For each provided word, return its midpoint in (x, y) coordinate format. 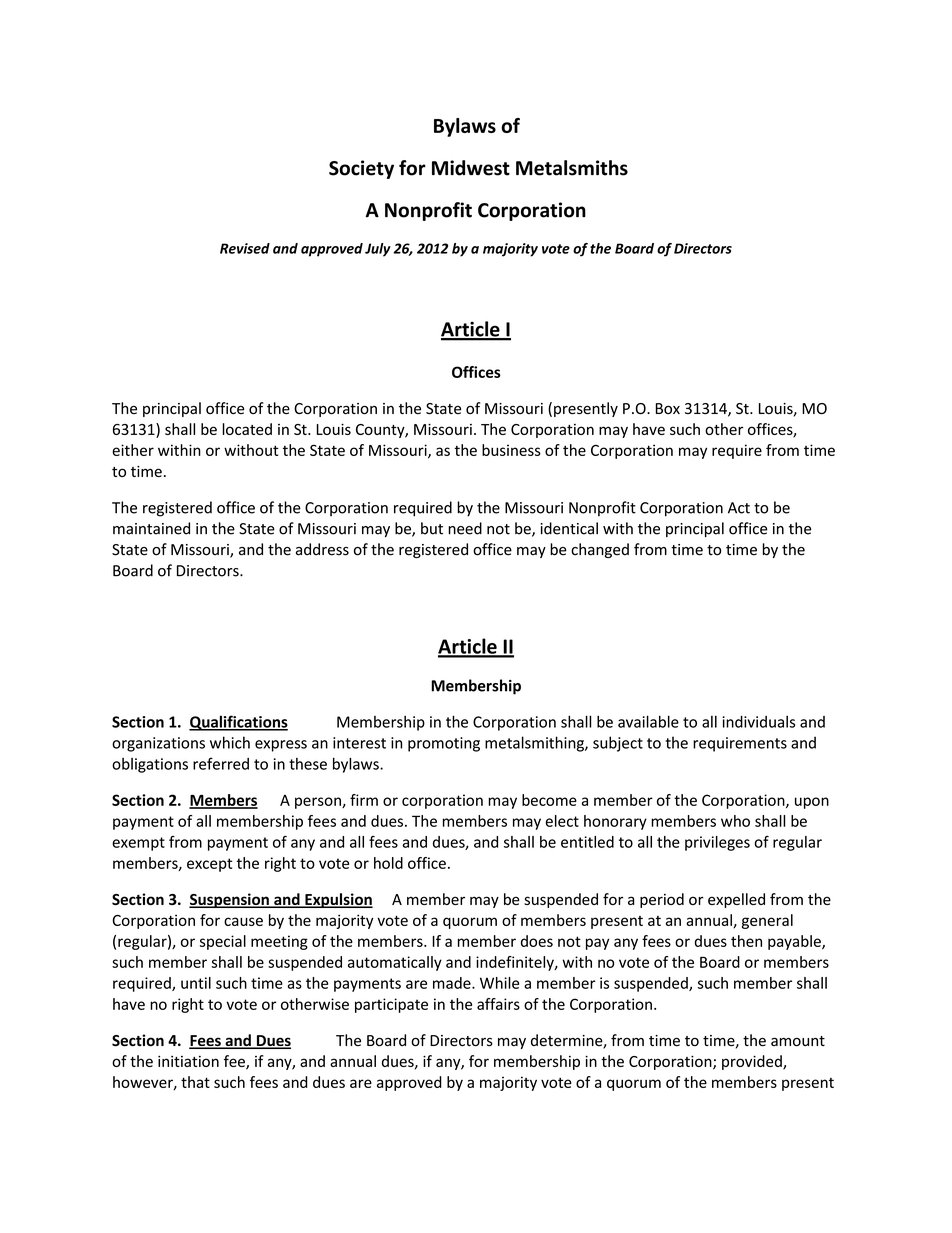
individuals (758, 721)
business (511, 450)
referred (221, 763)
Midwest (471, 168)
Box (668, 408)
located (247, 429)
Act (739, 508)
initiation (188, 1061)
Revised (245, 248)
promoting (444, 744)
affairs (498, 1004)
